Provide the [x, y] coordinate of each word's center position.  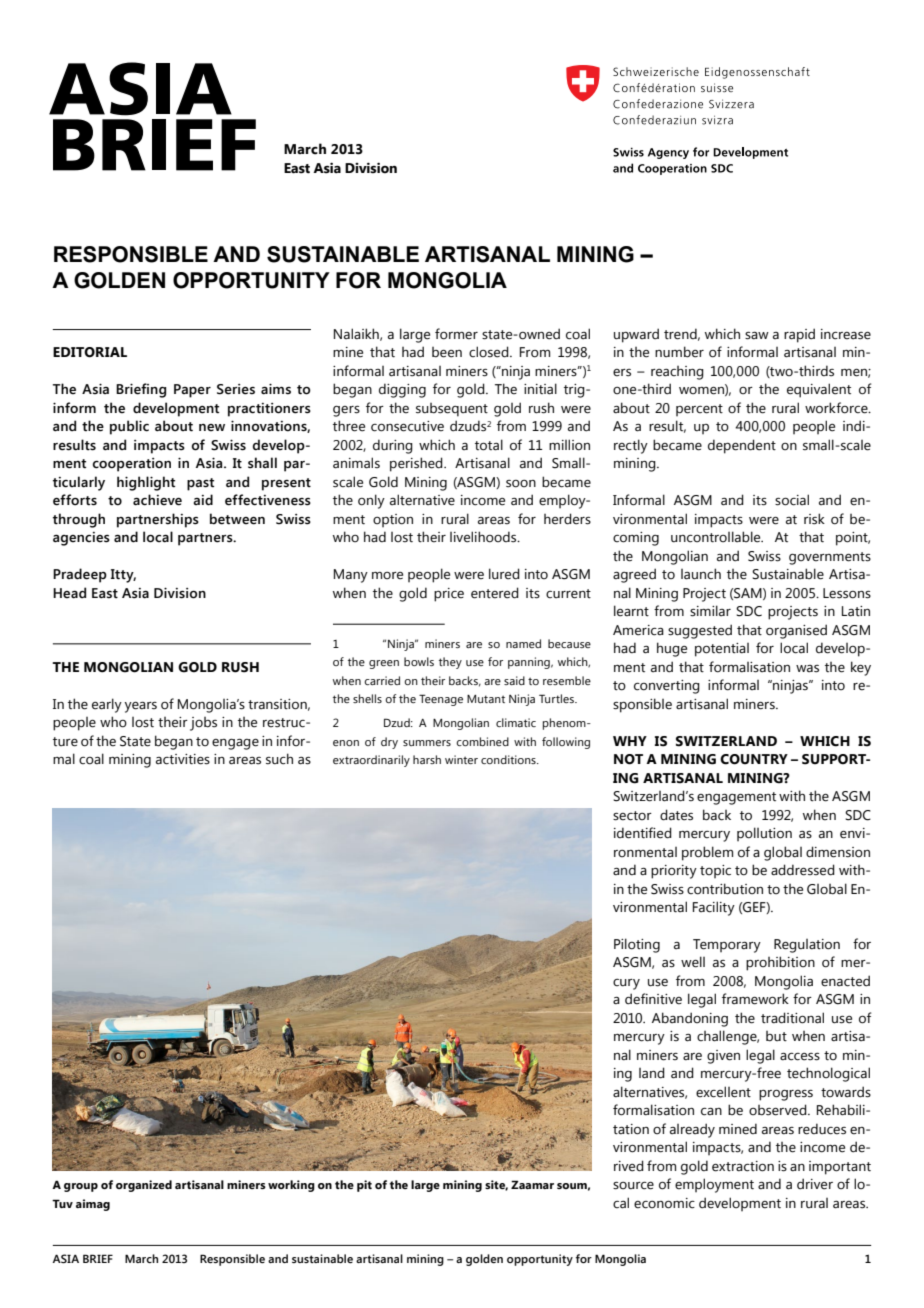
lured [504, 574]
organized [144, 1186]
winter [461, 759]
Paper [192, 391]
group [81, 1187]
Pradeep [80, 575]
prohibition [780, 963]
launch [701, 574]
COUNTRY [754, 759]
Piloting [637, 945]
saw [757, 335]
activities [183, 759]
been [447, 352]
